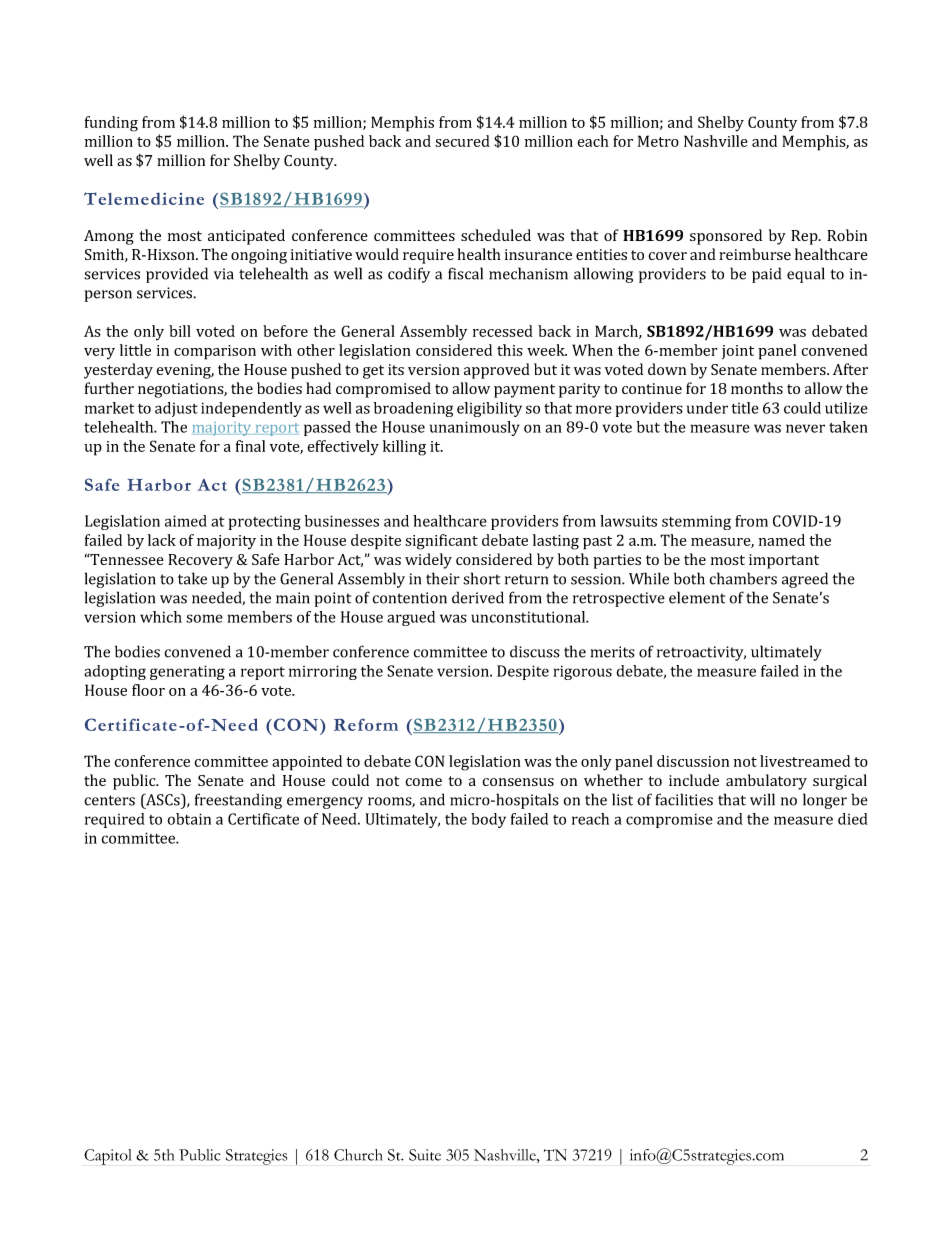 Image resolution: width=952 pixels, height=1233 pixels. What do you see at coordinates (144, 198) in the screenshot?
I see `Telemedicine` at bounding box center [144, 198].
